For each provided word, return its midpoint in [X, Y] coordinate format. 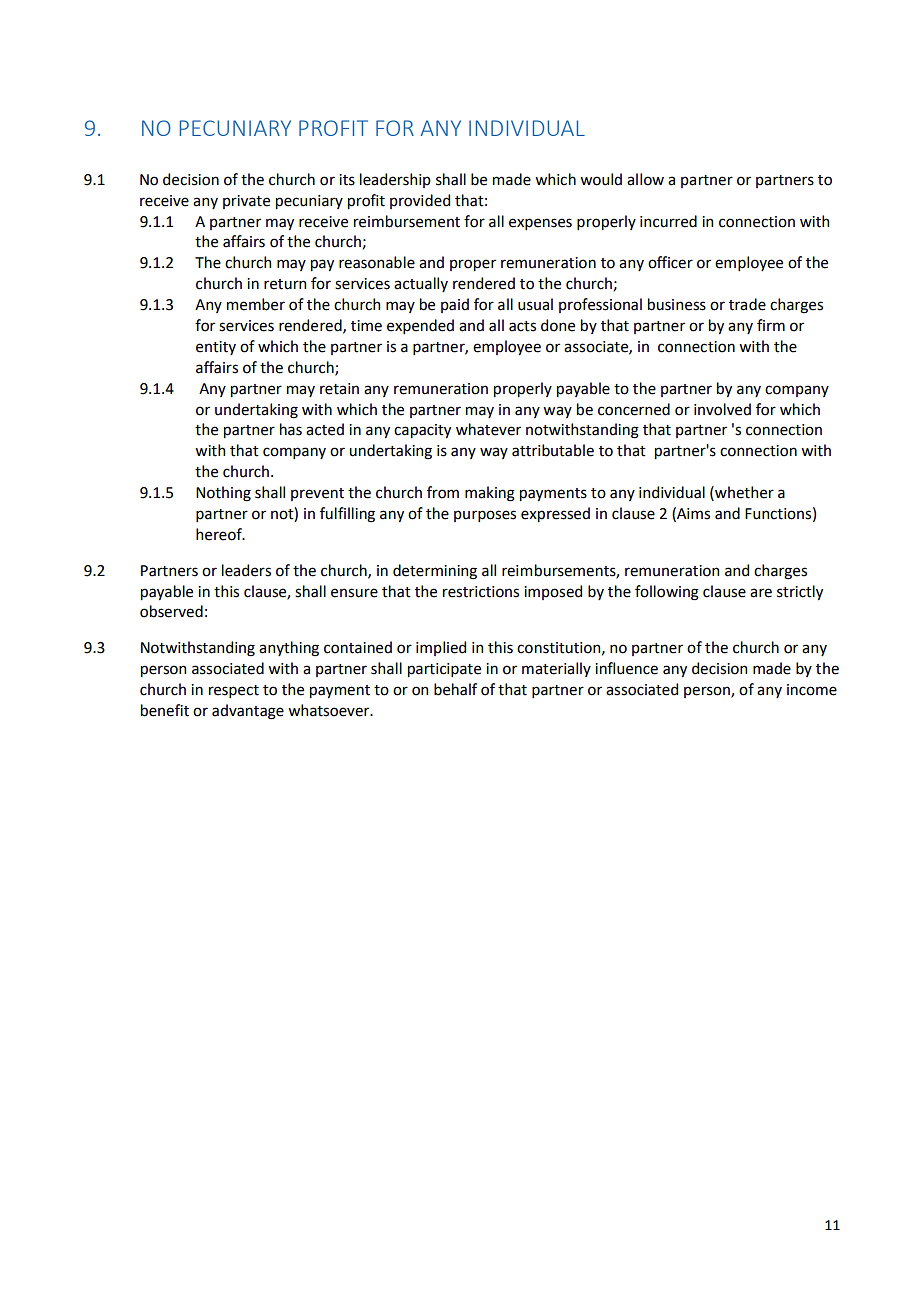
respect [234, 691]
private [246, 202]
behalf [455, 689]
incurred [668, 221]
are [761, 593]
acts [522, 326]
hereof [220, 534]
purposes [485, 516]
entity [216, 348]
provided [420, 201]
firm [771, 325]
